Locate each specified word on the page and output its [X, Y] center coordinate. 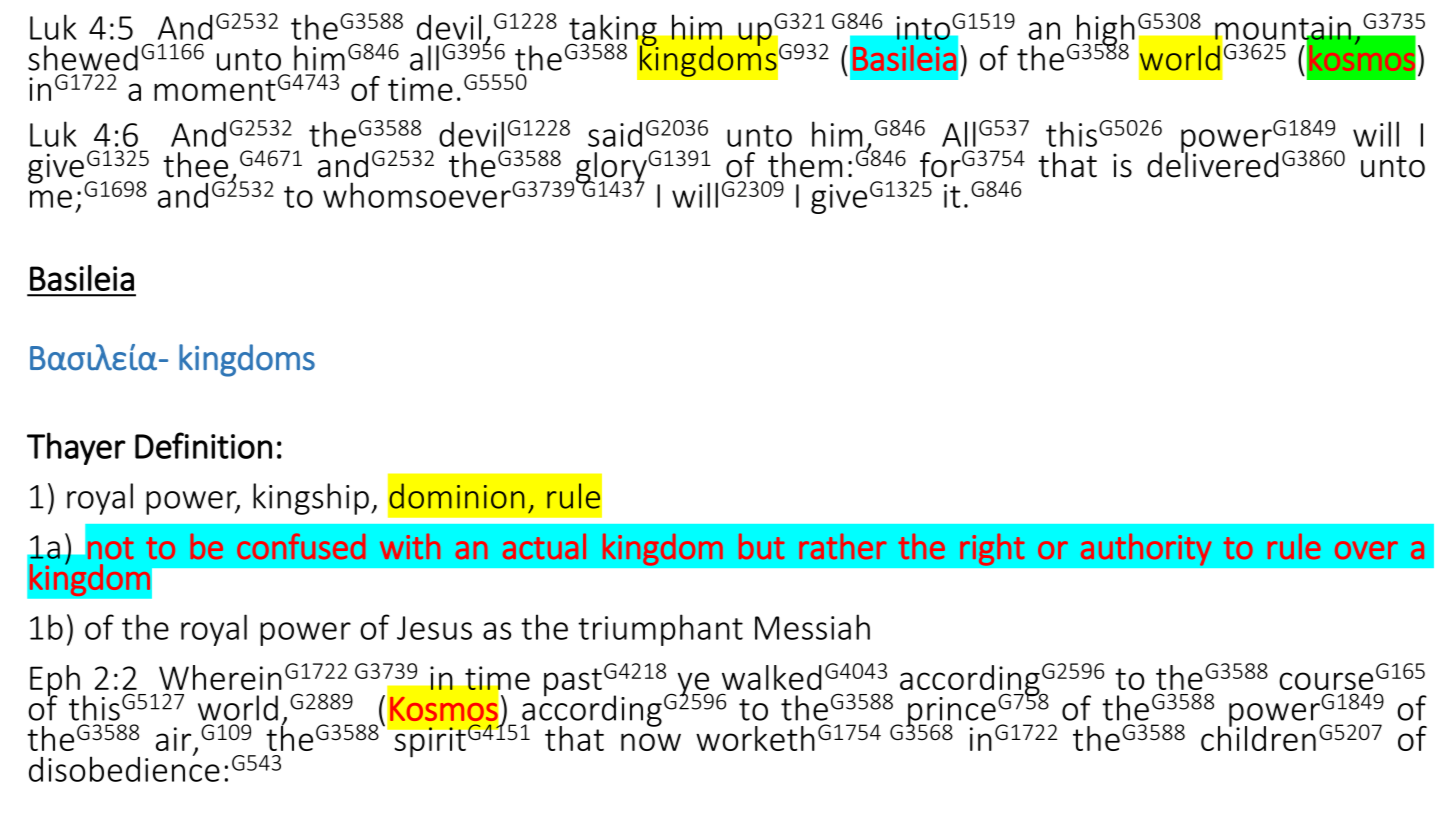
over [1366, 550]
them [805, 165]
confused [301, 546]
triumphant [660, 630]
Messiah [812, 627]
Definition [203, 445]
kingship [311, 499]
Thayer [76, 448]
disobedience [124, 768]
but [762, 546]
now [651, 742]
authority [1146, 549]
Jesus [434, 628]
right [992, 549]
